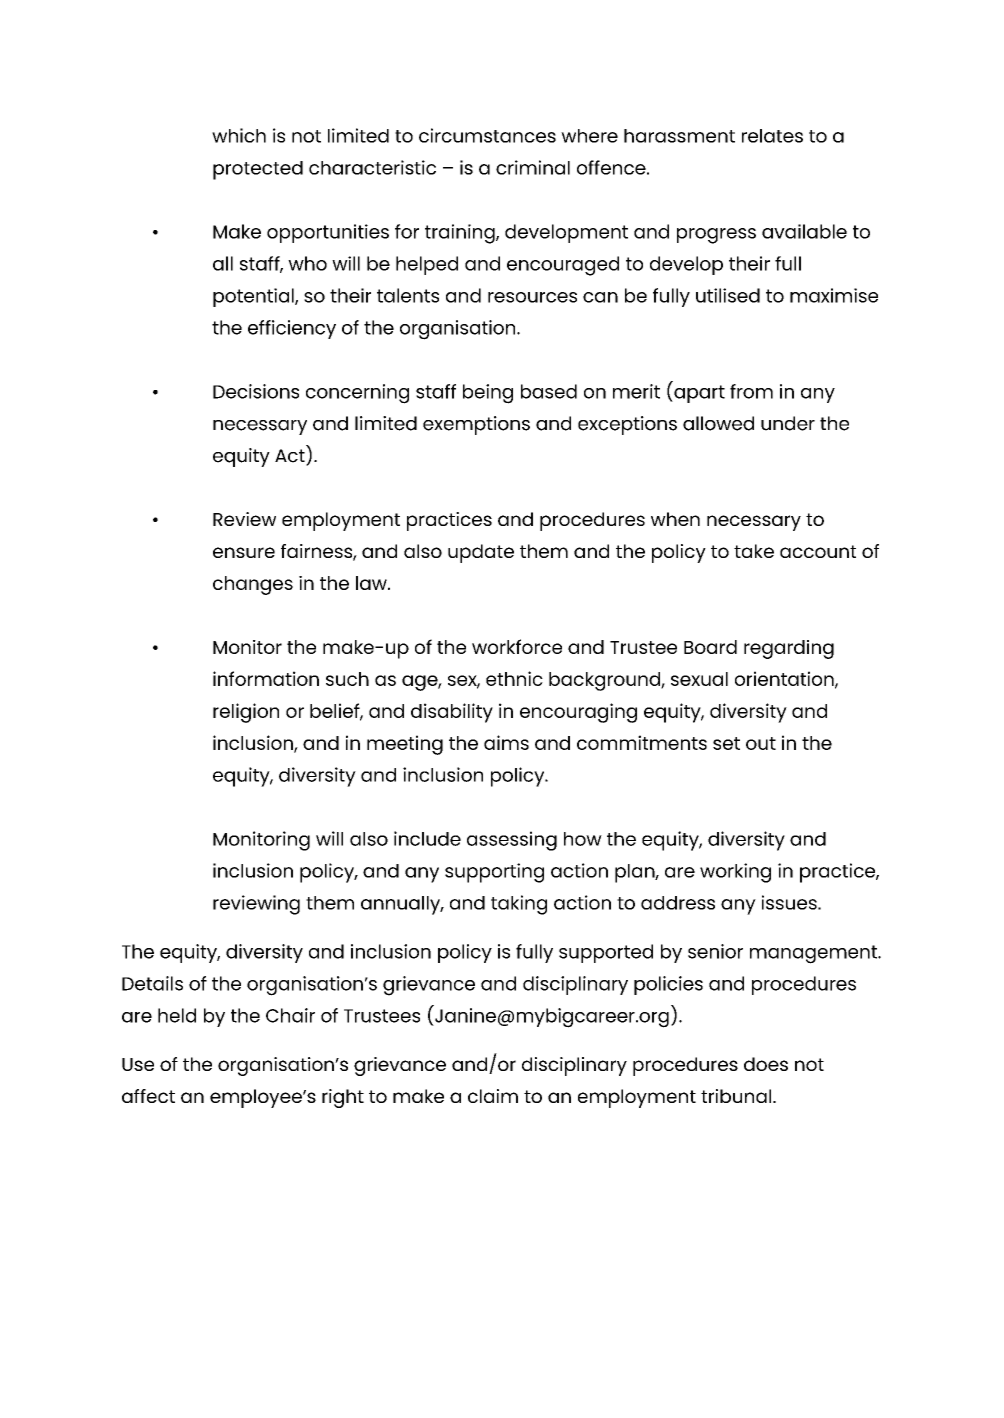  I want to click on from, so click(751, 391).
